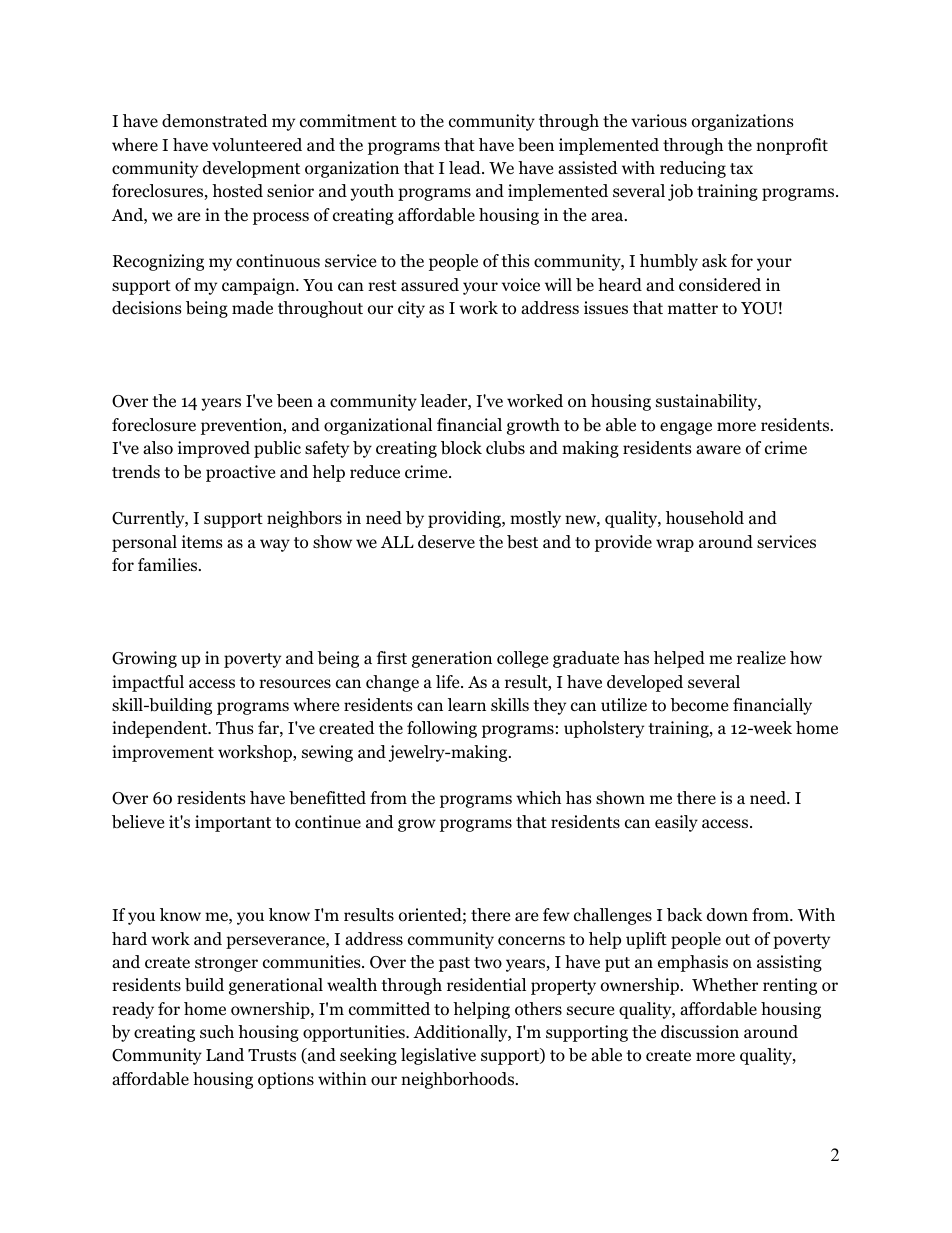  What do you see at coordinates (438, 1056) in the page?
I see `legislative` at bounding box center [438, 1056].
